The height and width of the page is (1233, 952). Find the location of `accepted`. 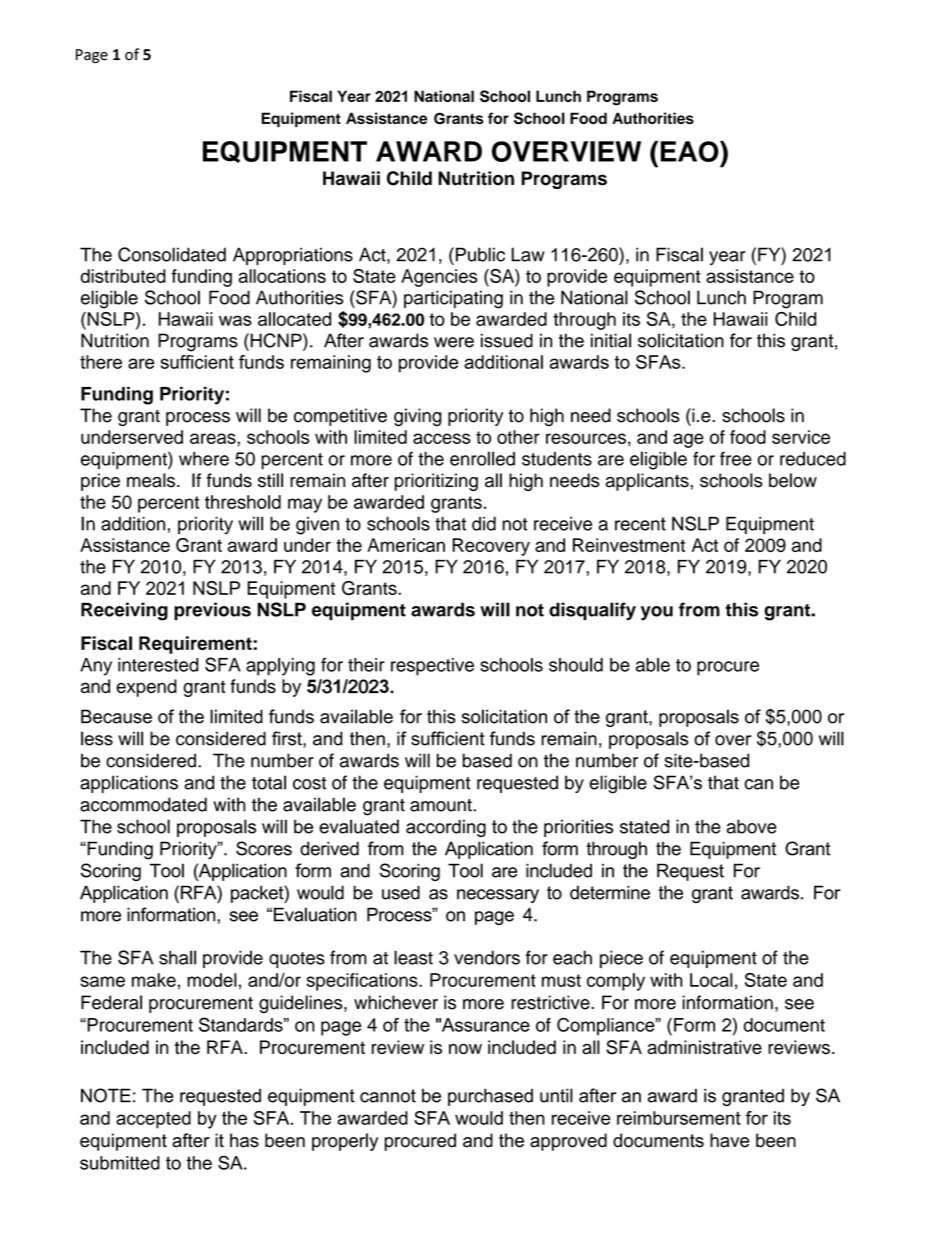

accepted is located at coordinates (153, 1120).
